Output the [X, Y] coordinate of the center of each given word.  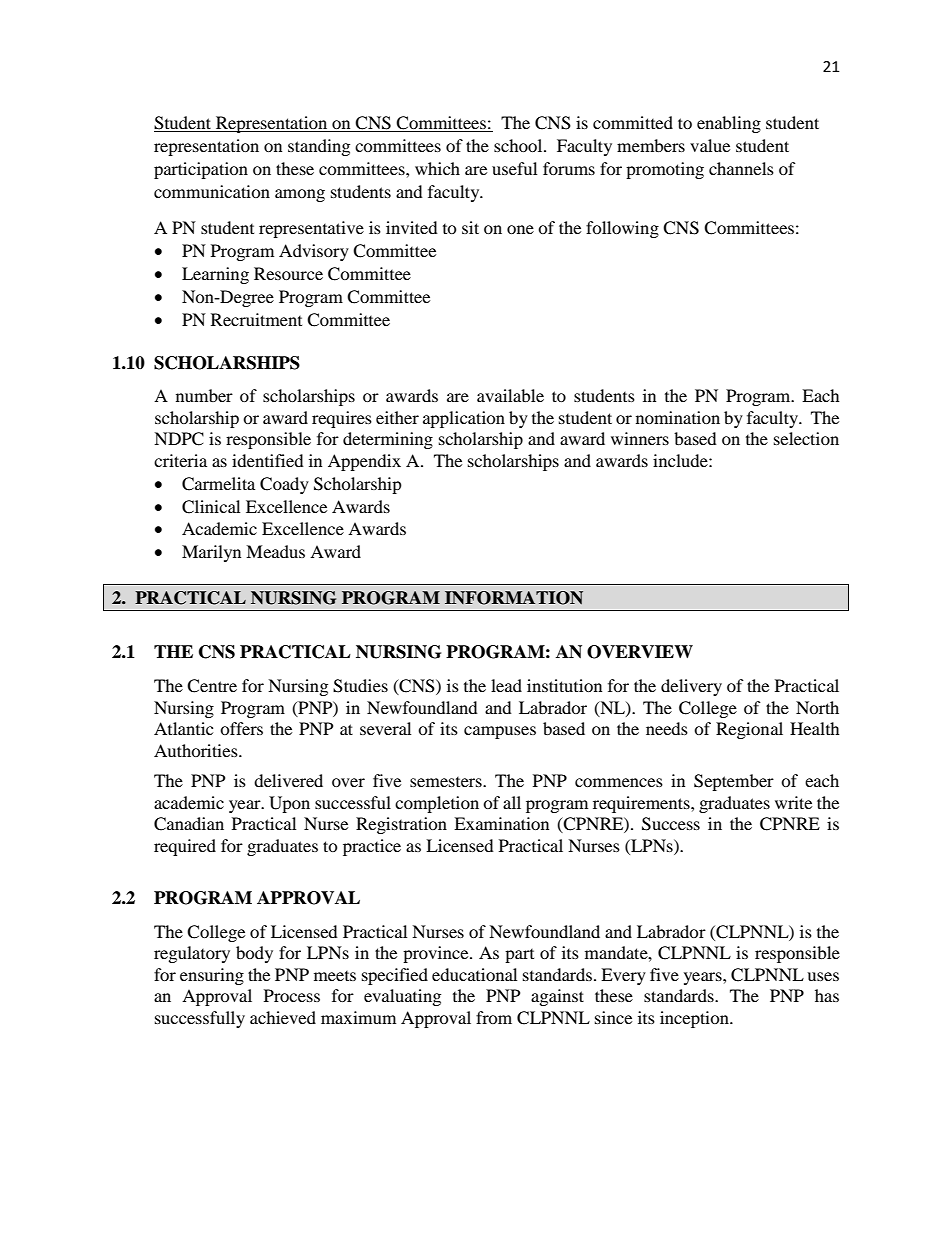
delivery [691, 687]
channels [741, 168]
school [519, 145]
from [494, 1017]
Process [292, 995]
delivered [288, 780]
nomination [678, 417]
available [510, 395]
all [512, 802]
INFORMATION [514, 598]
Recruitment [256, 319]
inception [695, 1019]
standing [319, 147]
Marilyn [211, 553]
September [734, 782]
